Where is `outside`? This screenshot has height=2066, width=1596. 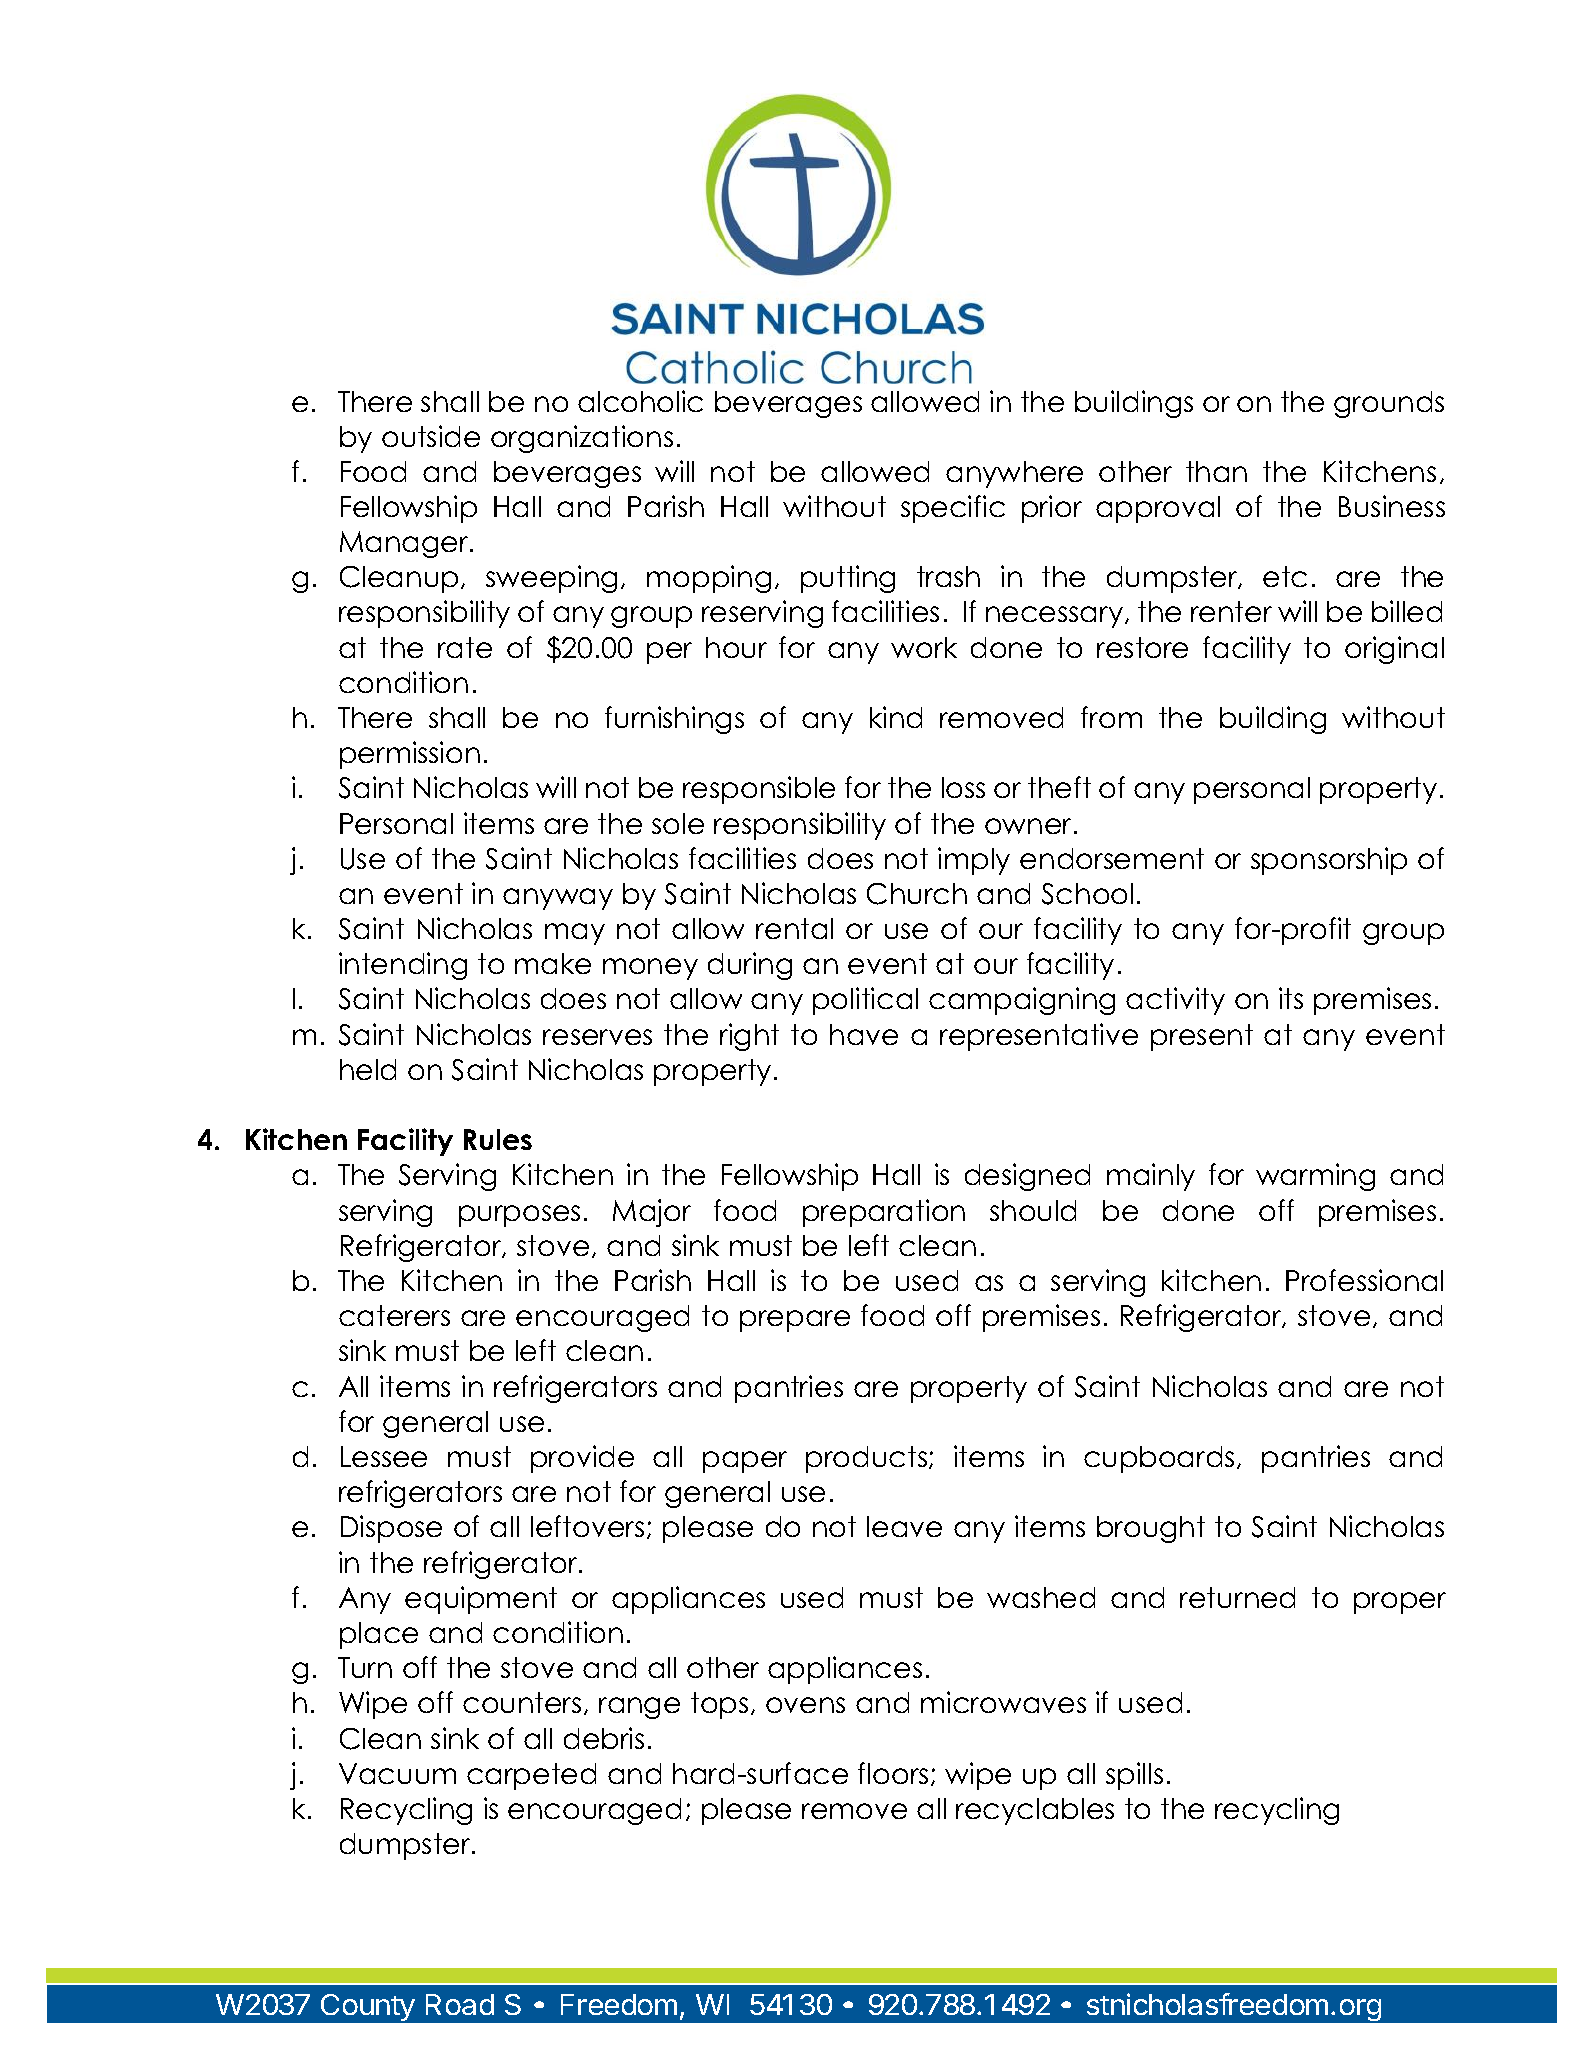
outside is located at coordinates (431, 436).
